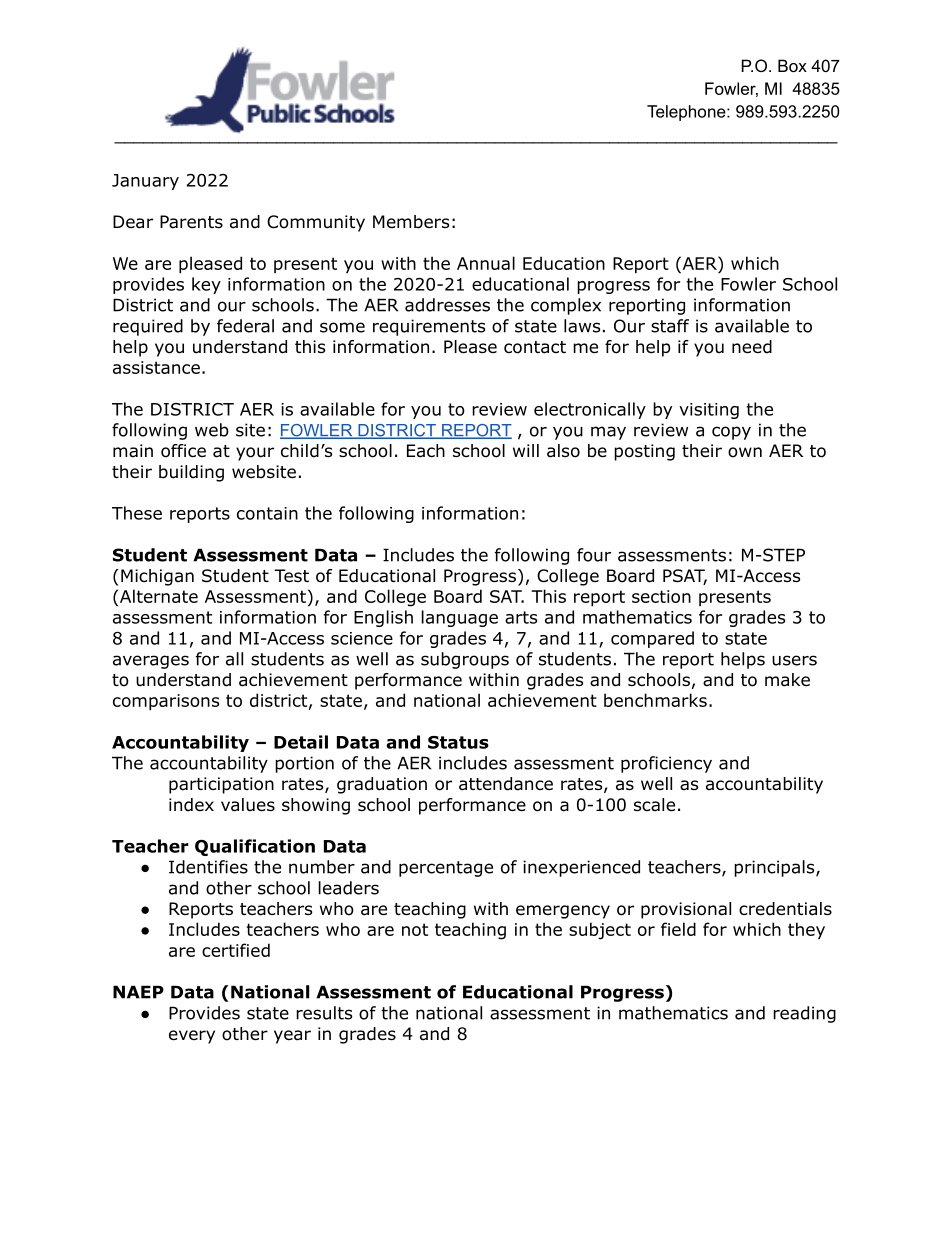 The width and height of the image is (952, 1233). Describe the element at coordinates (687, 113) in the image. I see `Telephone` at that location.
